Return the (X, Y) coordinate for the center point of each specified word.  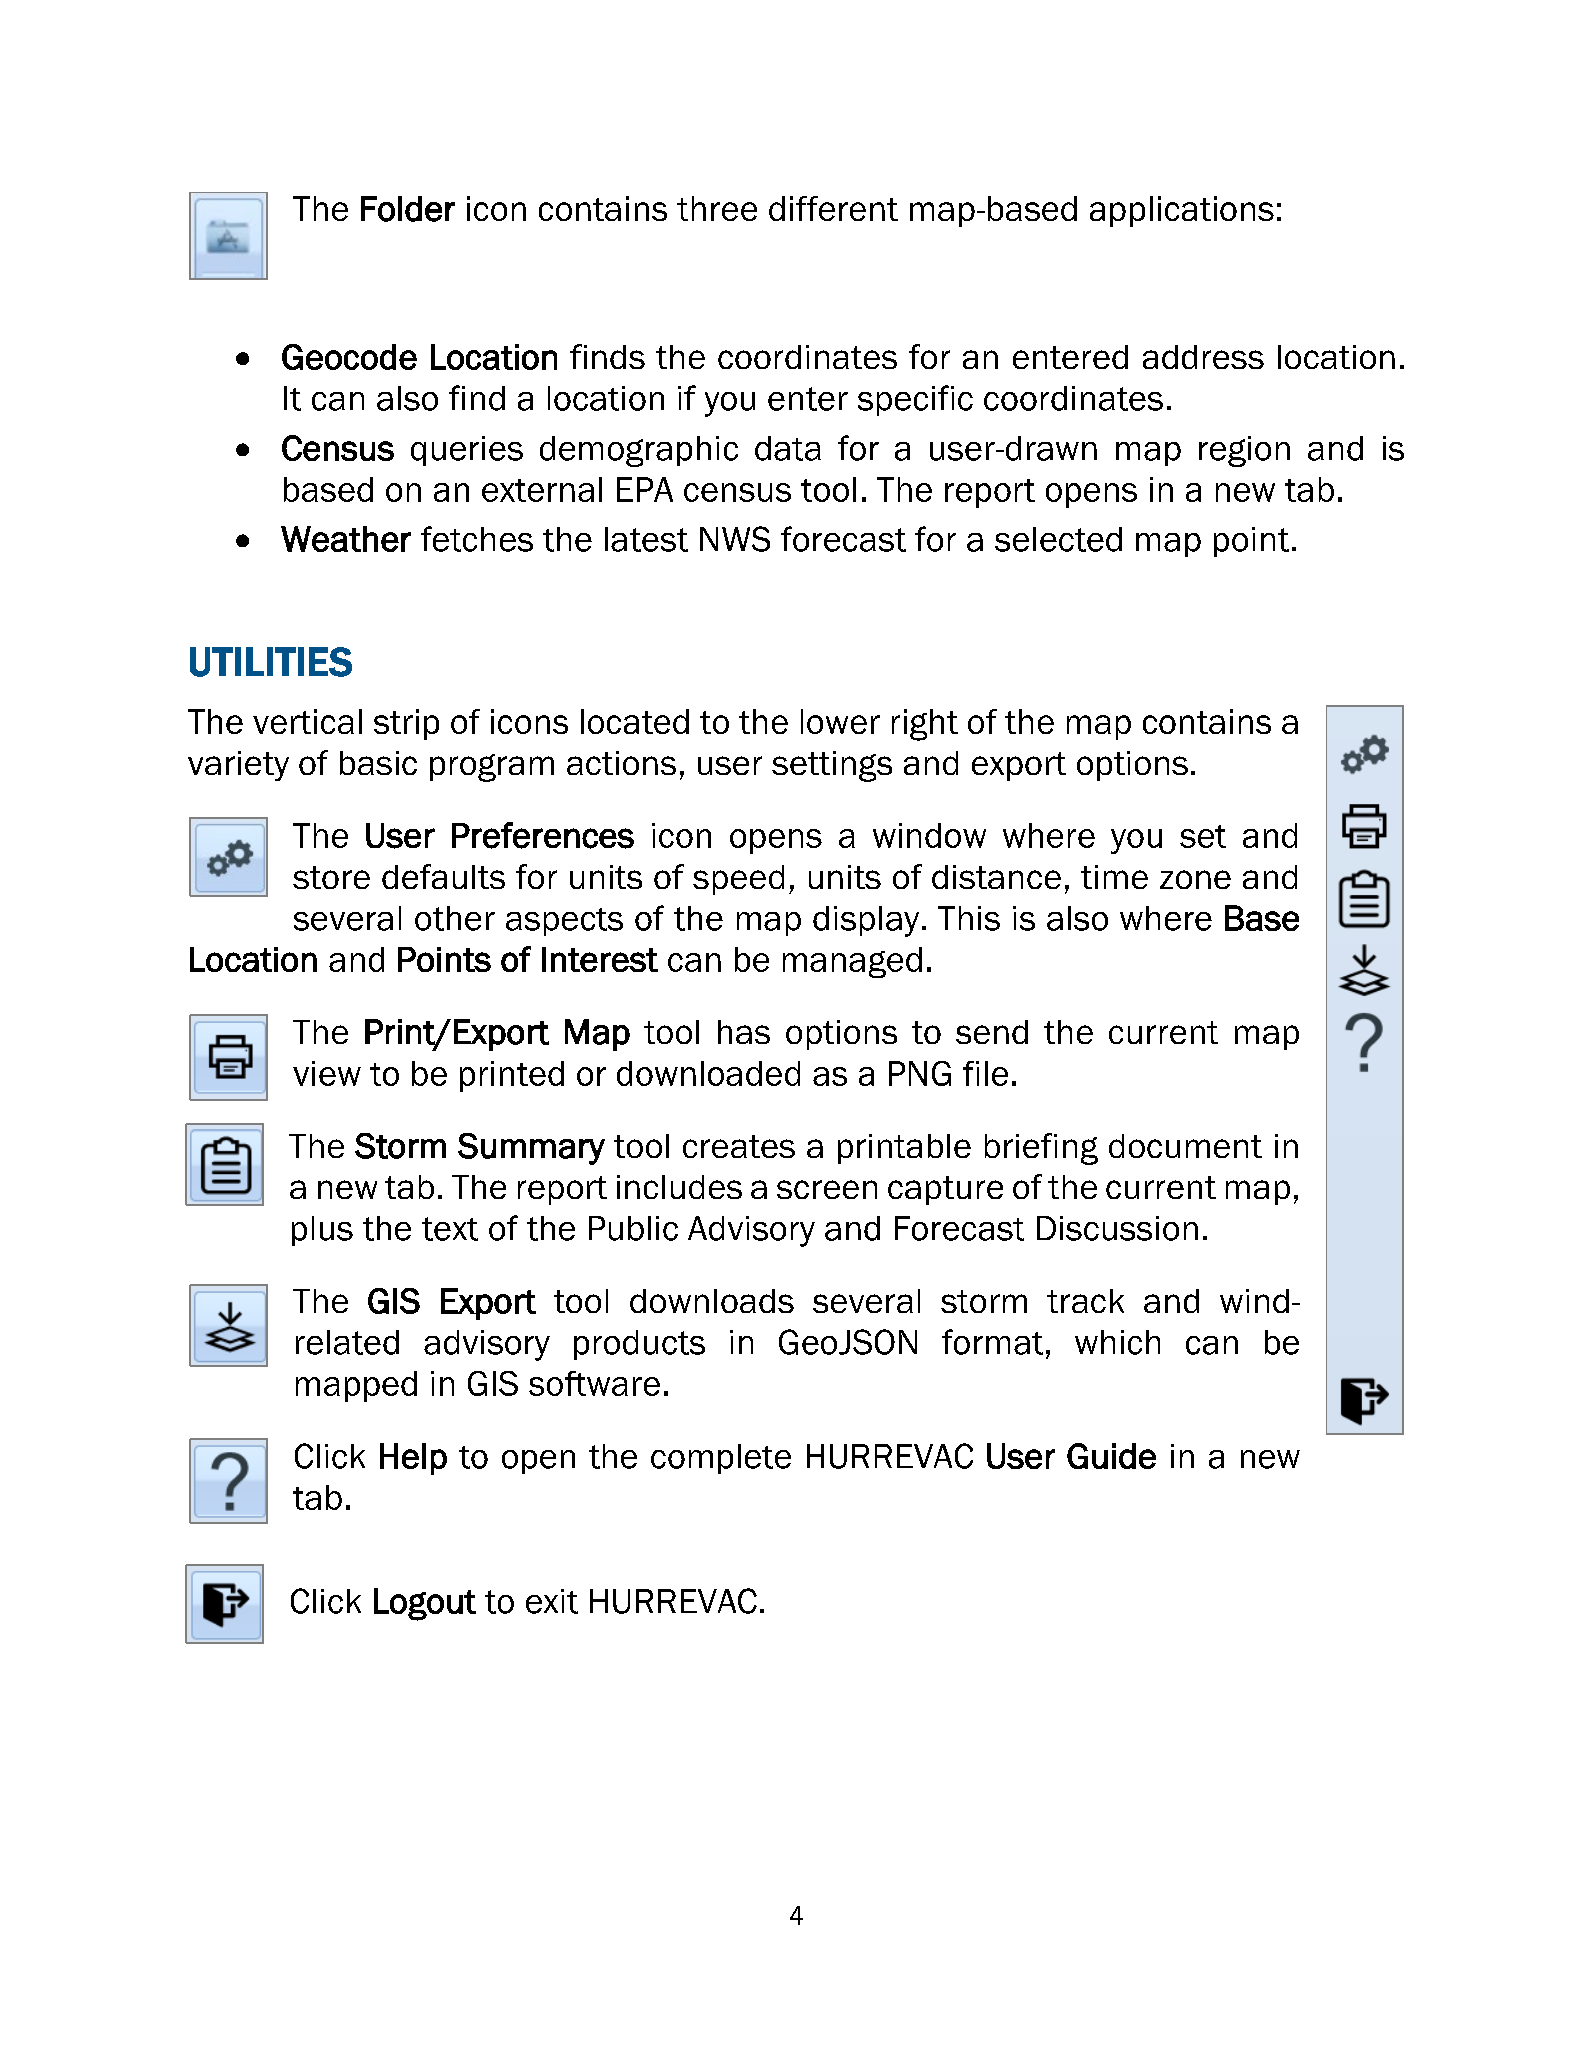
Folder (408, 209)
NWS (735, 539)
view (327, 1073)
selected (1058, 539)
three (717, 208)
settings (832, 766)
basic (378, 763)
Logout (425, 1604)
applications (1182, 211)
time (1114, 877)
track (1085, 1301)
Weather (346, 539)
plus (322, 1231)
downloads (712, 1301)
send (992, 1032)
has (744, 1032)
